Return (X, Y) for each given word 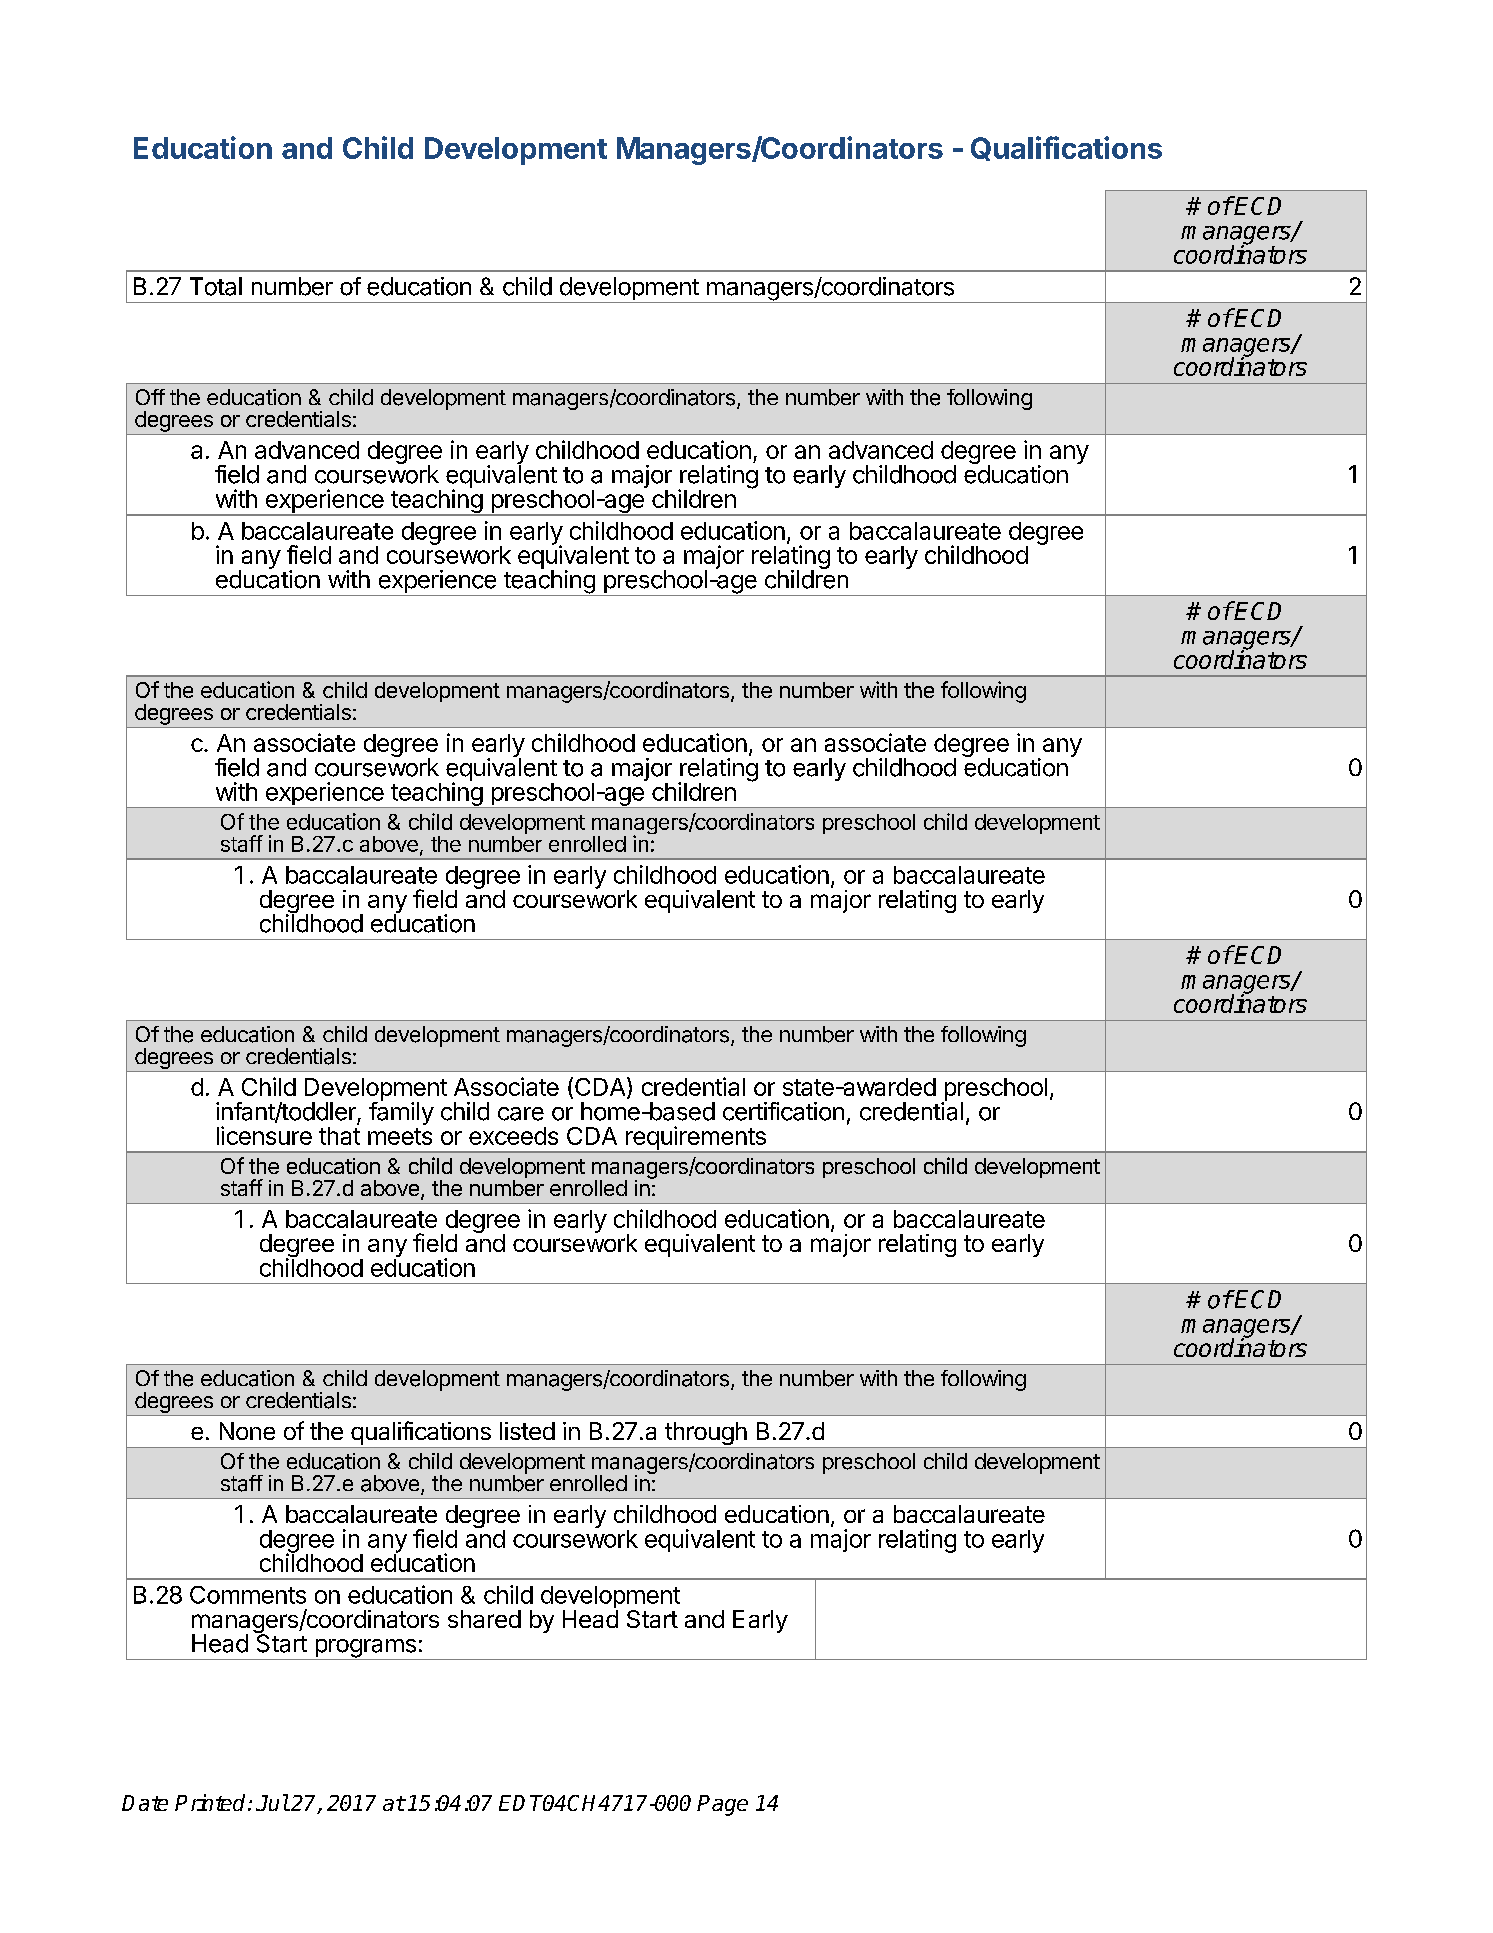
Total (216, 286)
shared (484, 1619)
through (706, 1435)
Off (150, 397)
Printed (212, 1802)
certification (783, 1111)
